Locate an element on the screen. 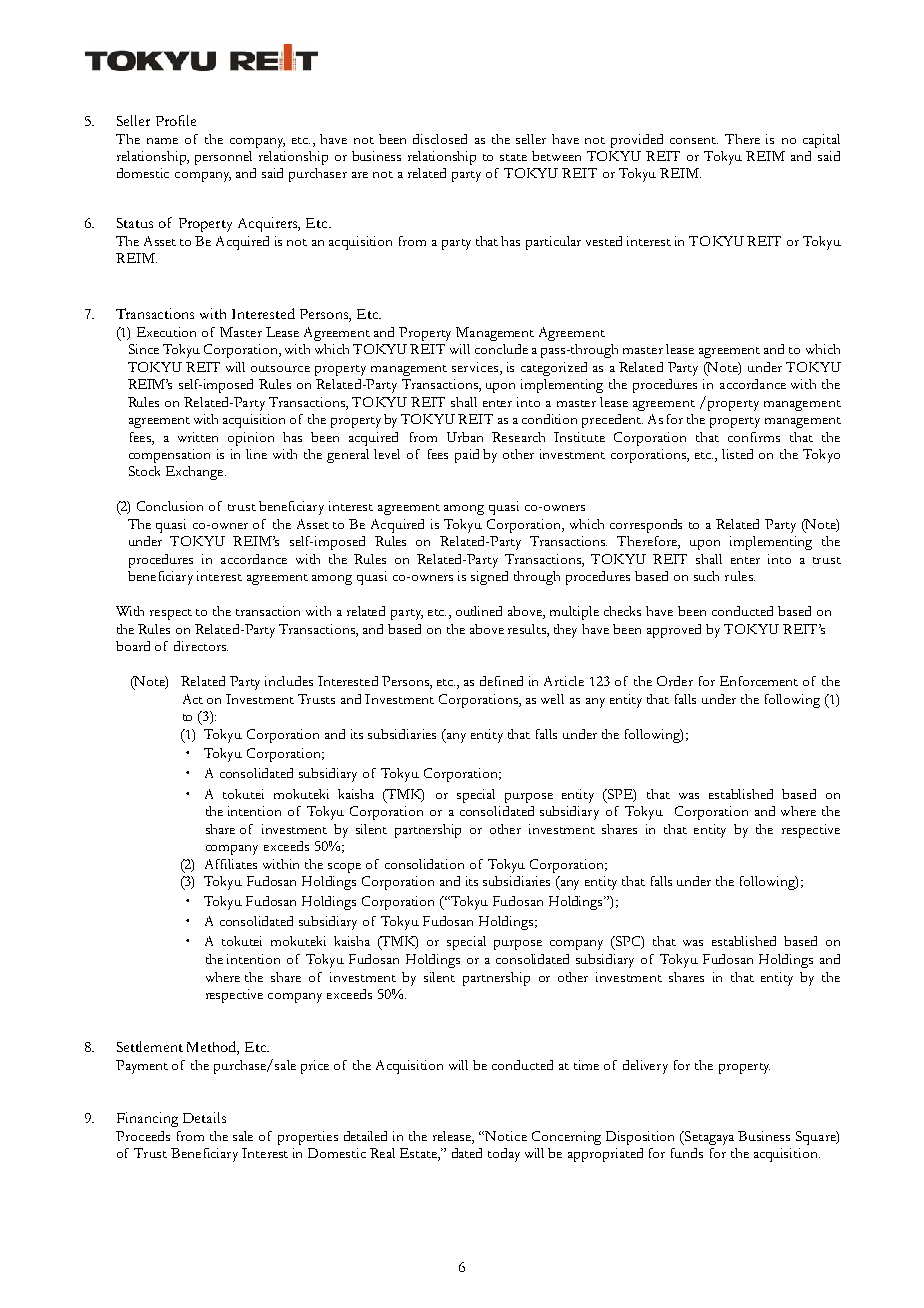 Image resolution: width=924 pixels, height=1308 pixels. defined is located at coordinates (501, 681).
